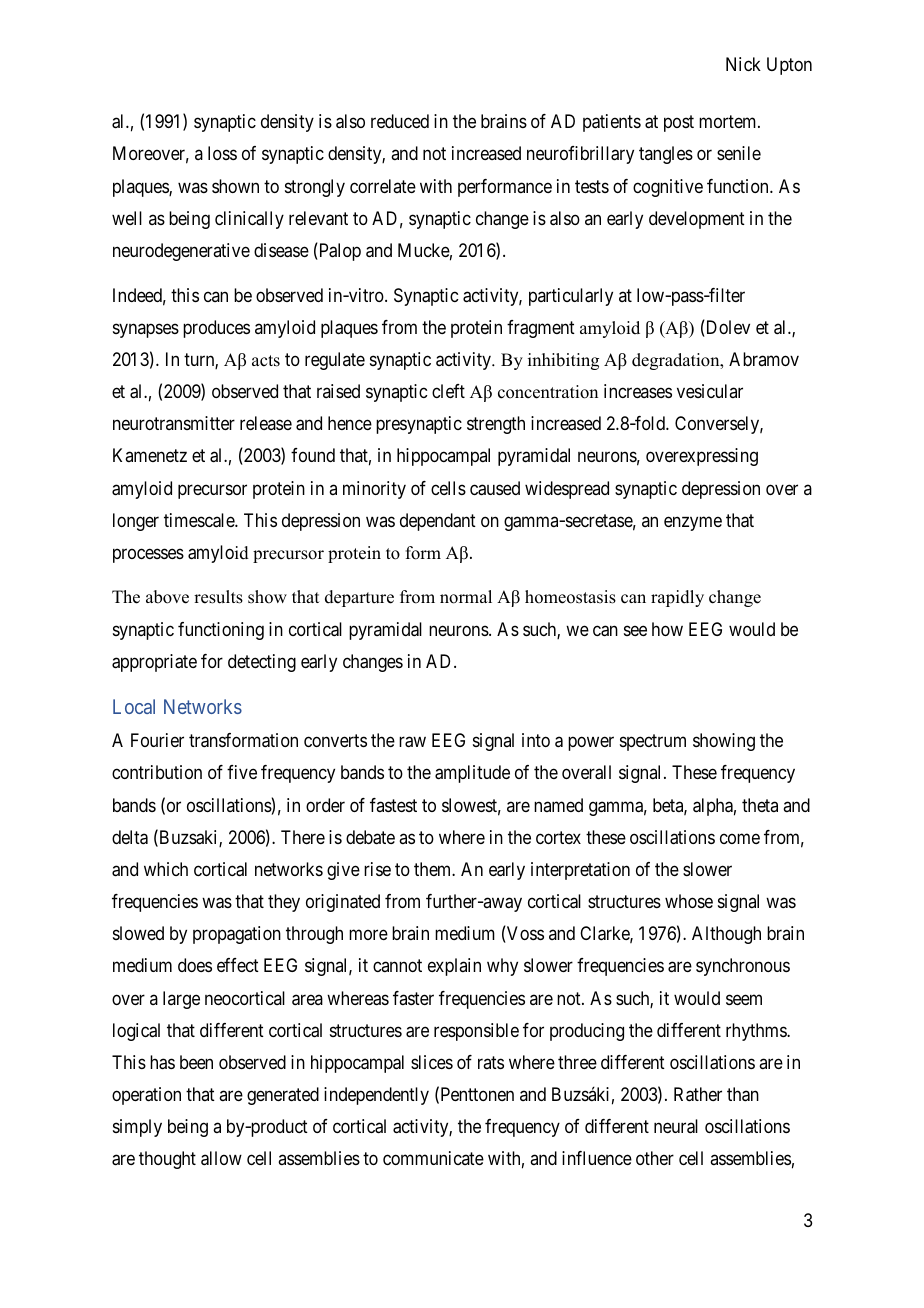 The width and height of the page is (924, 1308). Describe the element at coordinates (729, 122) in the page. I see `mortem` at that location.
